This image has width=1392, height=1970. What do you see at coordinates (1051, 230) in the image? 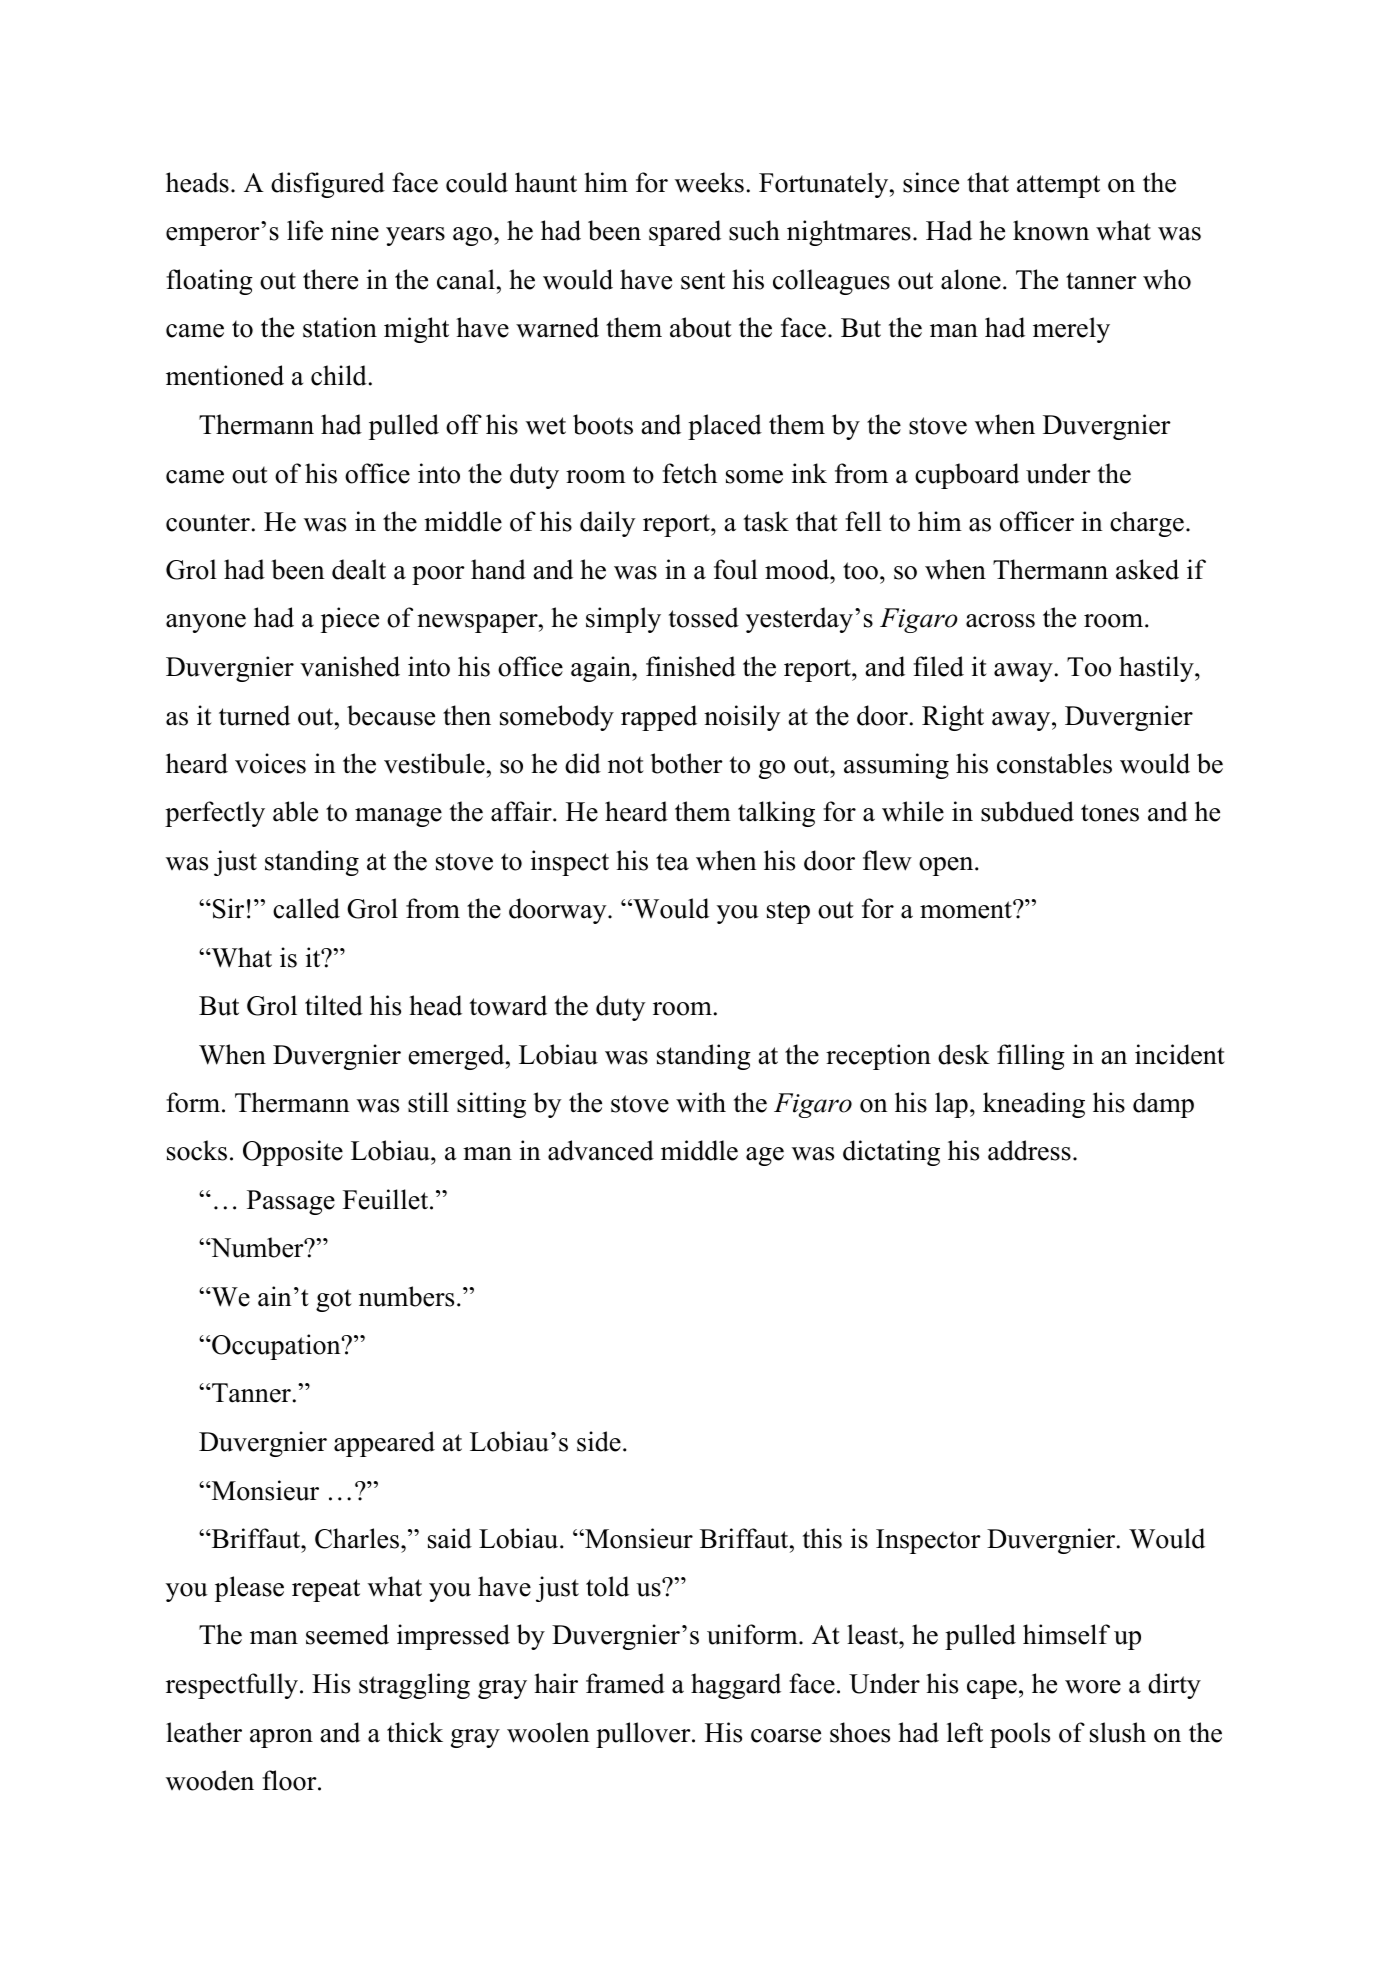
I see `known` at bounding box center [1051, 230].
